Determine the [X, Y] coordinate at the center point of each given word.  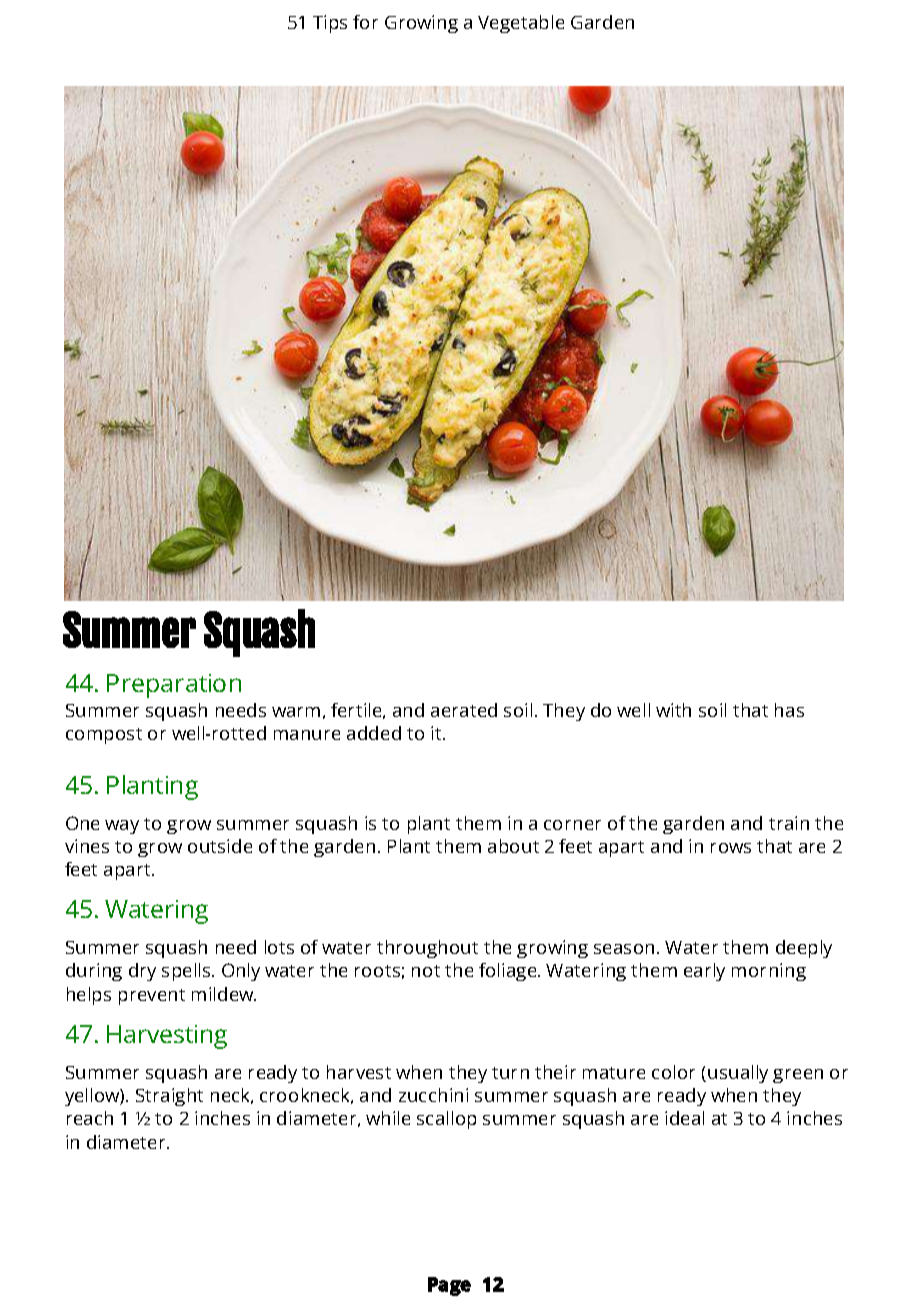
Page [449, 1286]
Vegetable [521, 24]
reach [90, 1118]
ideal [684, 1118]
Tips [330, 24]
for [365, 22]
